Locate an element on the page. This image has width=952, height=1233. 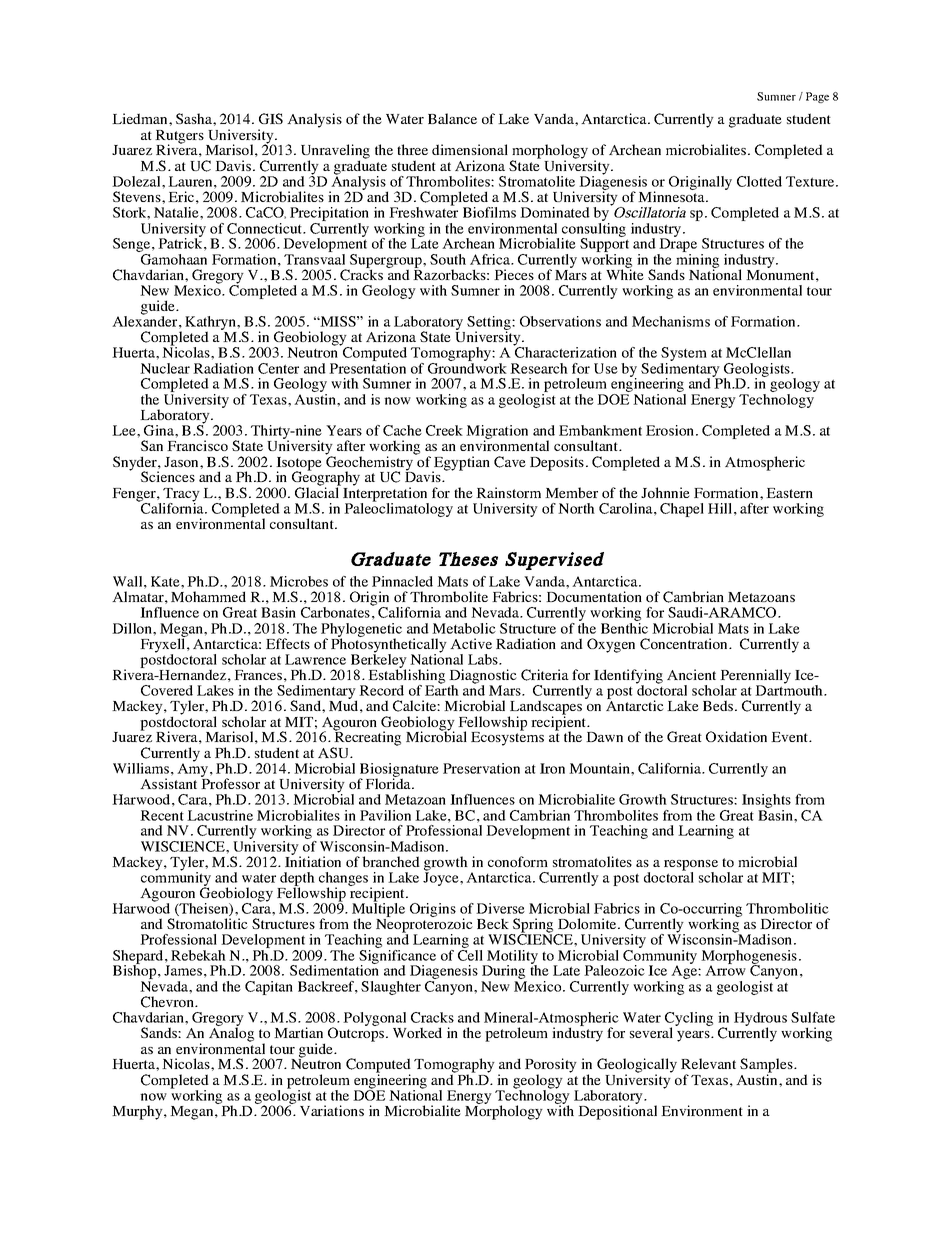
Concentration is located at coordinates (685, 644).
